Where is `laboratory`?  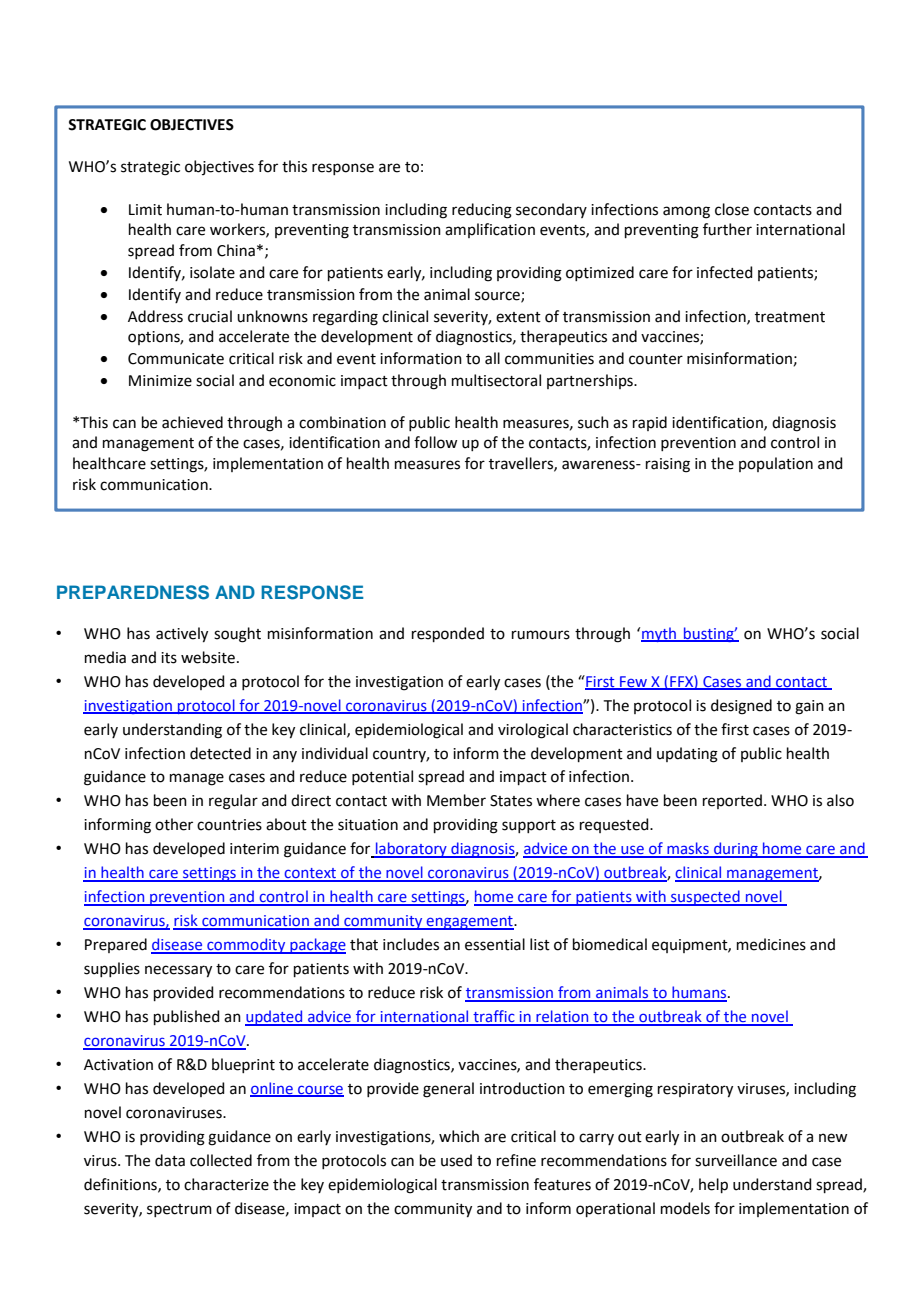
laboratory is located at coordinates (411, 850).
